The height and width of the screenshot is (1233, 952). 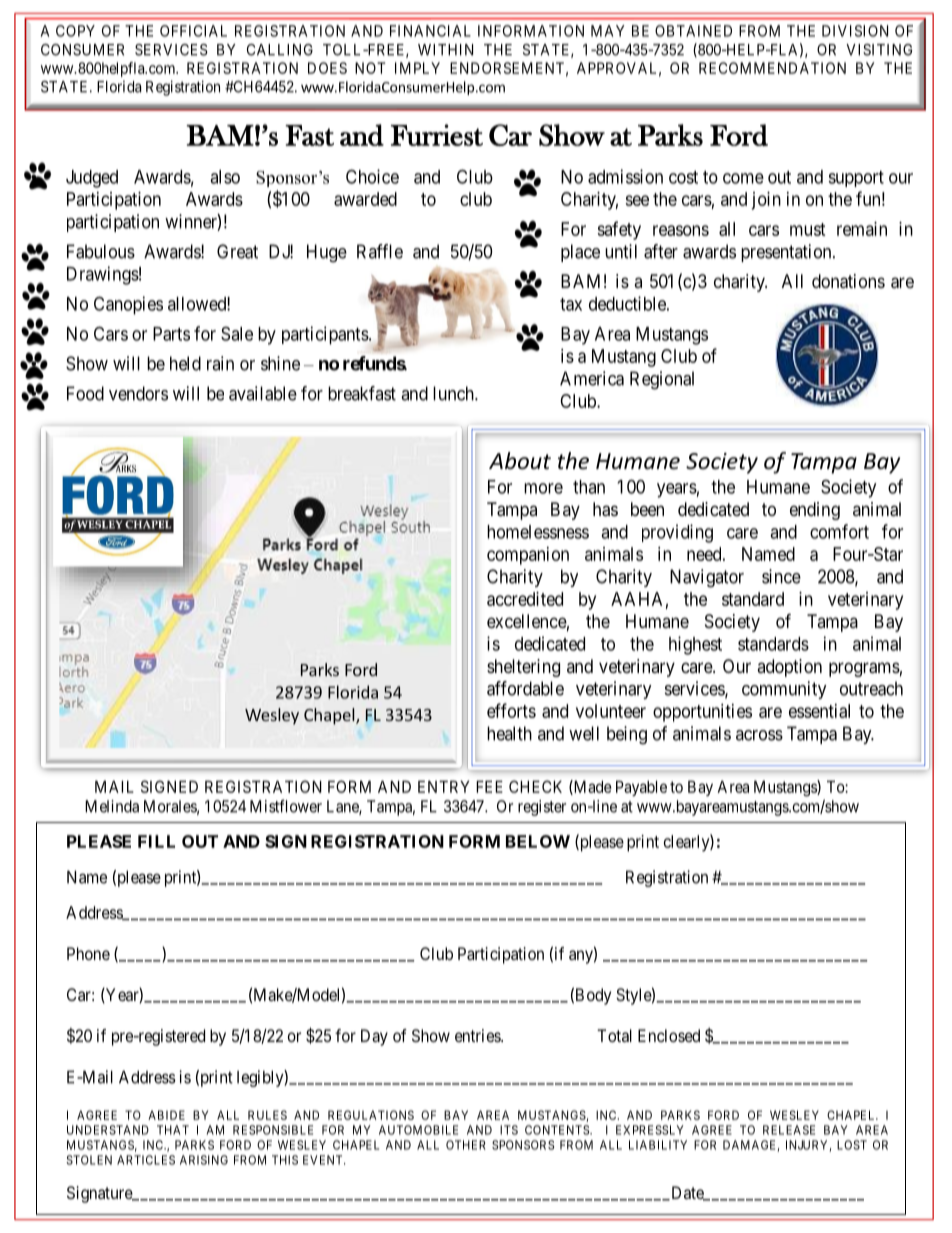 I want to click on WITHIN, so click(x=445, y=50).
